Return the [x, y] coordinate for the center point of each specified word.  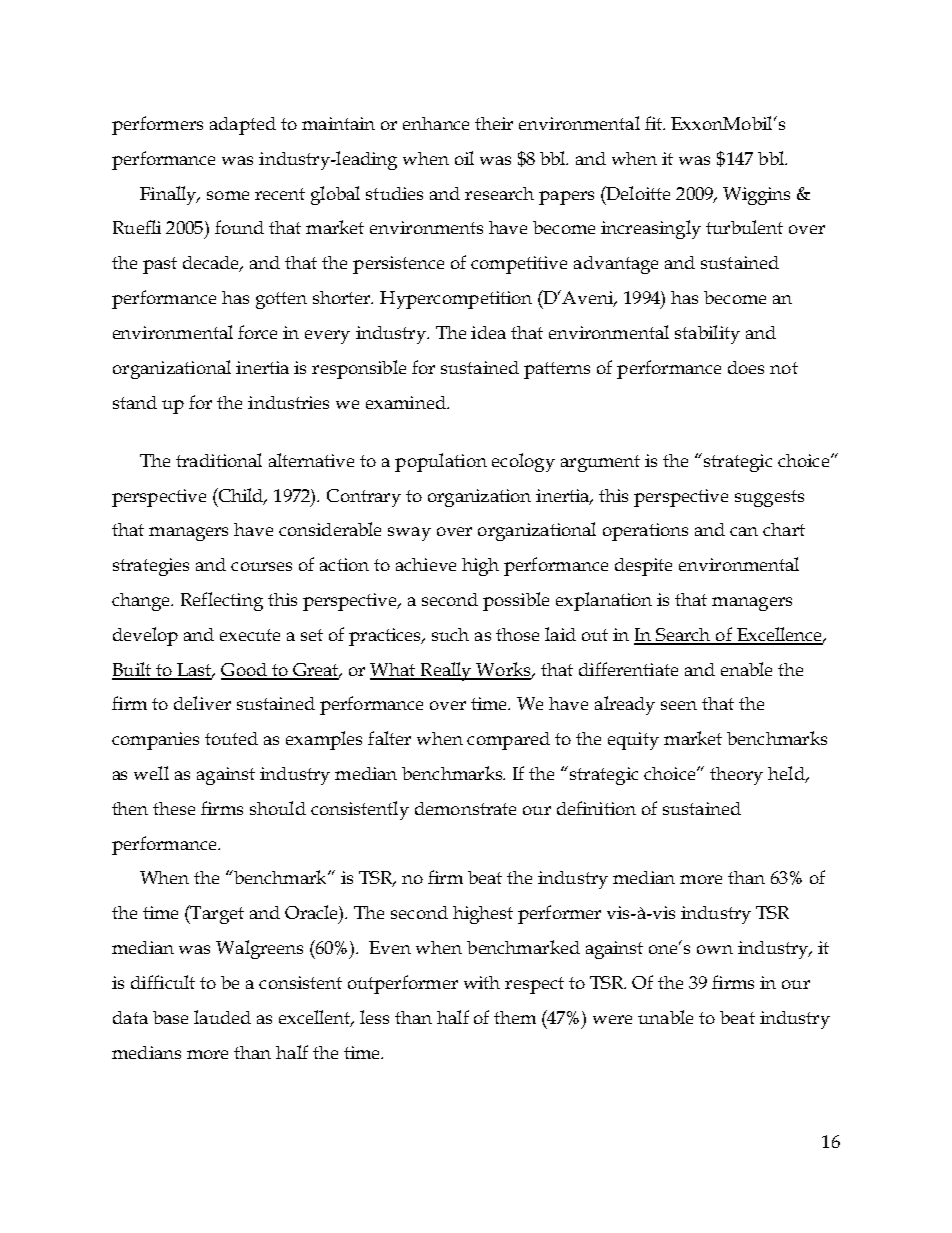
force [257, 332]
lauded [222, 1017]
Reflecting [222, 601]
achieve [426, 564]
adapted [243, 126]
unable [665, 1017]
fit [655, 123]
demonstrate [465, 808]
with [482, 982]
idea [488, 332]
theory [736, 776]
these [174, 808]
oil [464, 158]
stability [707, 334]
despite [643, 567]
